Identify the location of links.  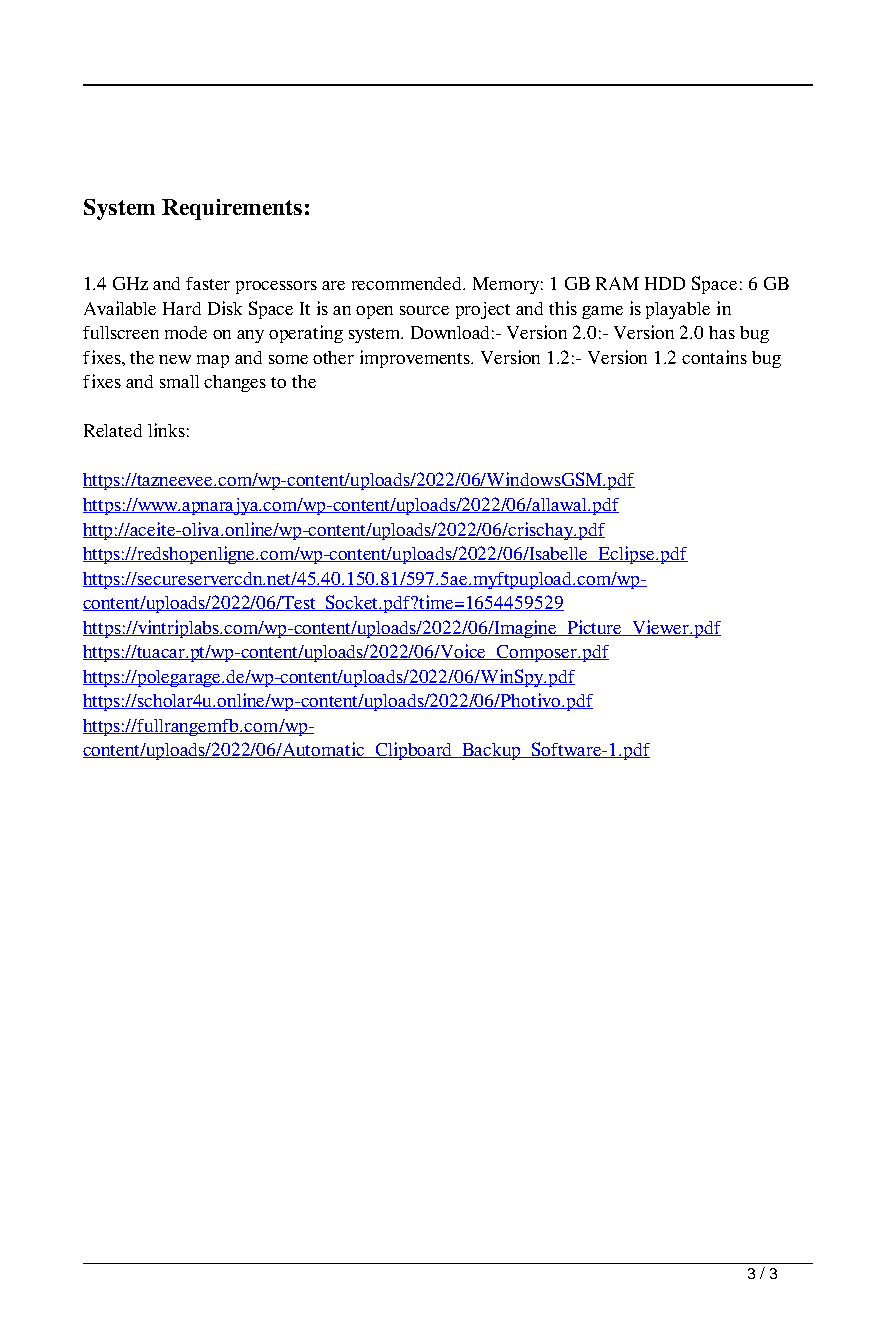
(166, 430).
